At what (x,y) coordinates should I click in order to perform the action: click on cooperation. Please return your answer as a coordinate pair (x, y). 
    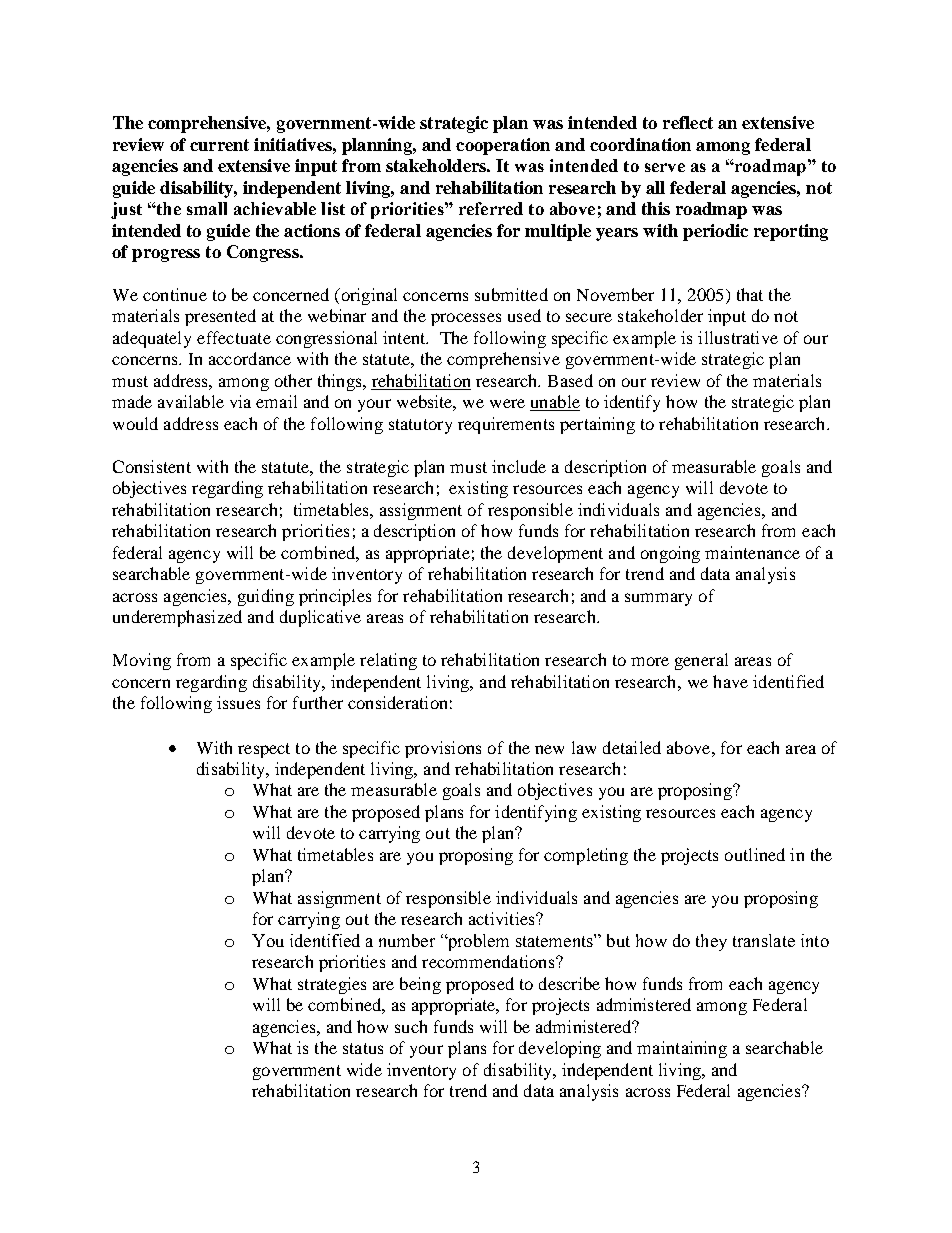
    Looking at the image, I should click on (503, 146).
